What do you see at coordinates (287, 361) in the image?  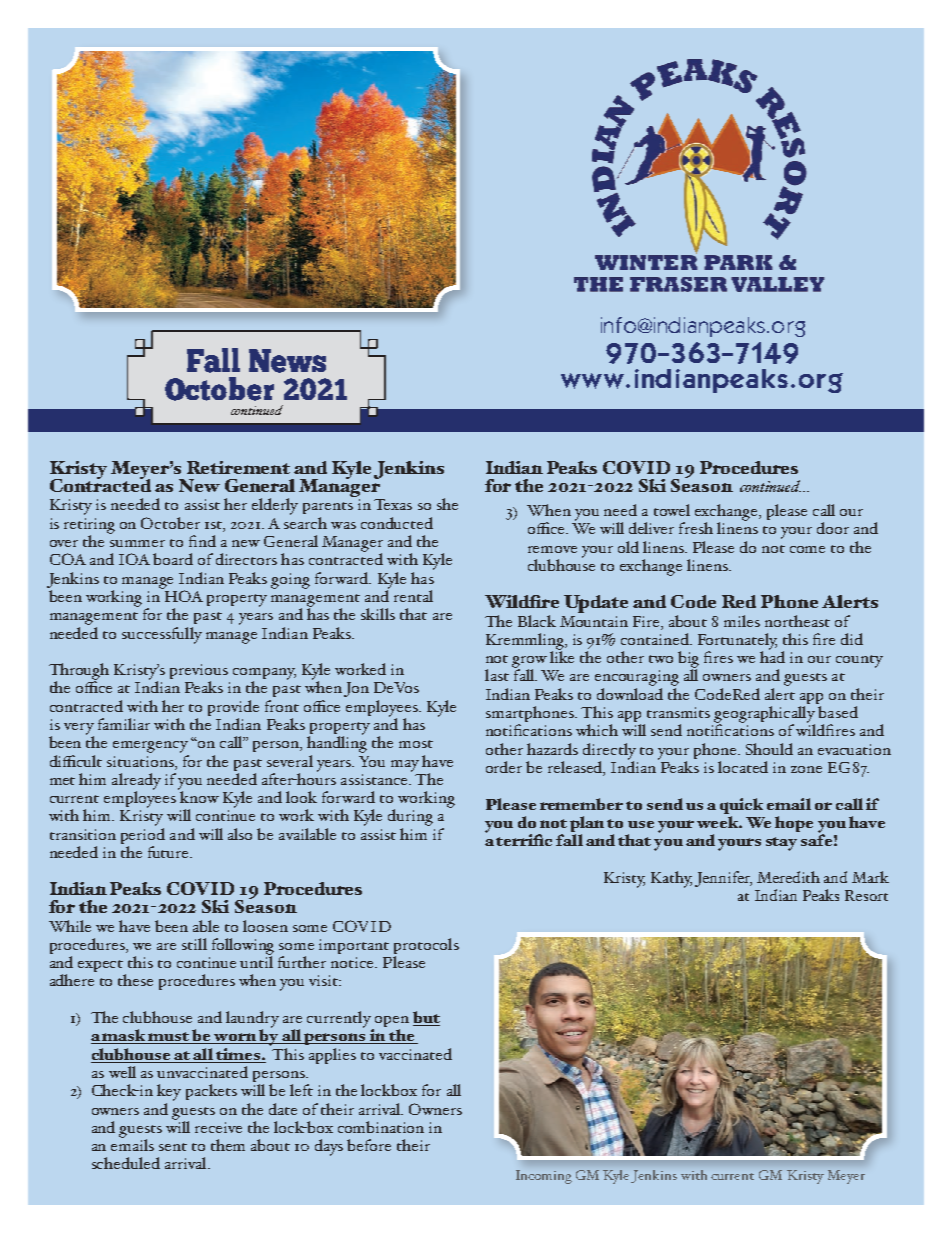 I see `News` at bounding box center [287, 361].
